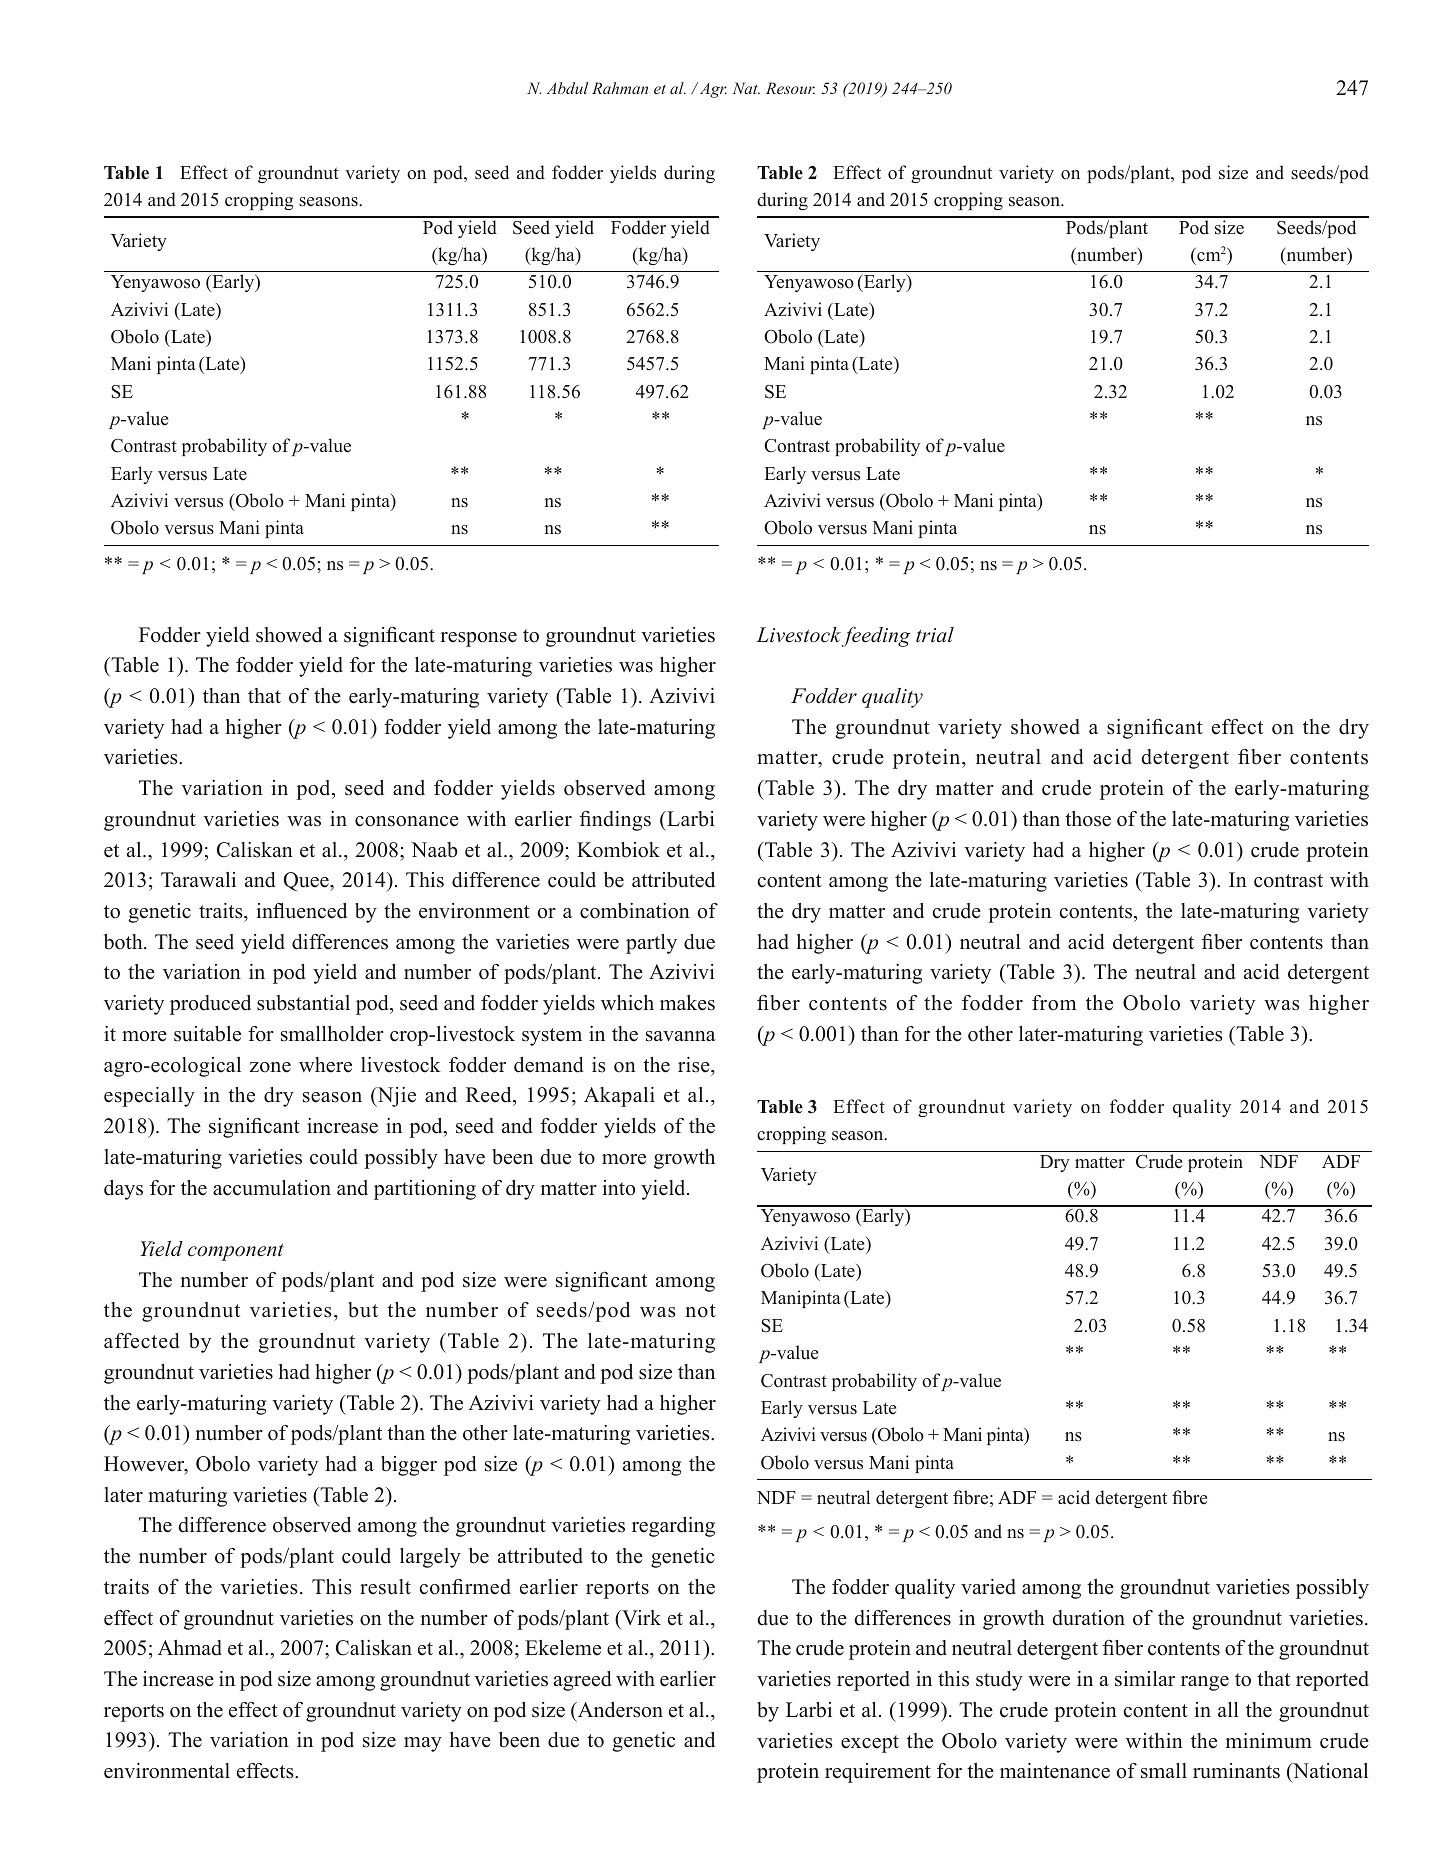 This image has height=1866, width=1452. What do you see at coordinates (1088, 819) in the image?
I see `those` at bounding box center [1088, 819].
